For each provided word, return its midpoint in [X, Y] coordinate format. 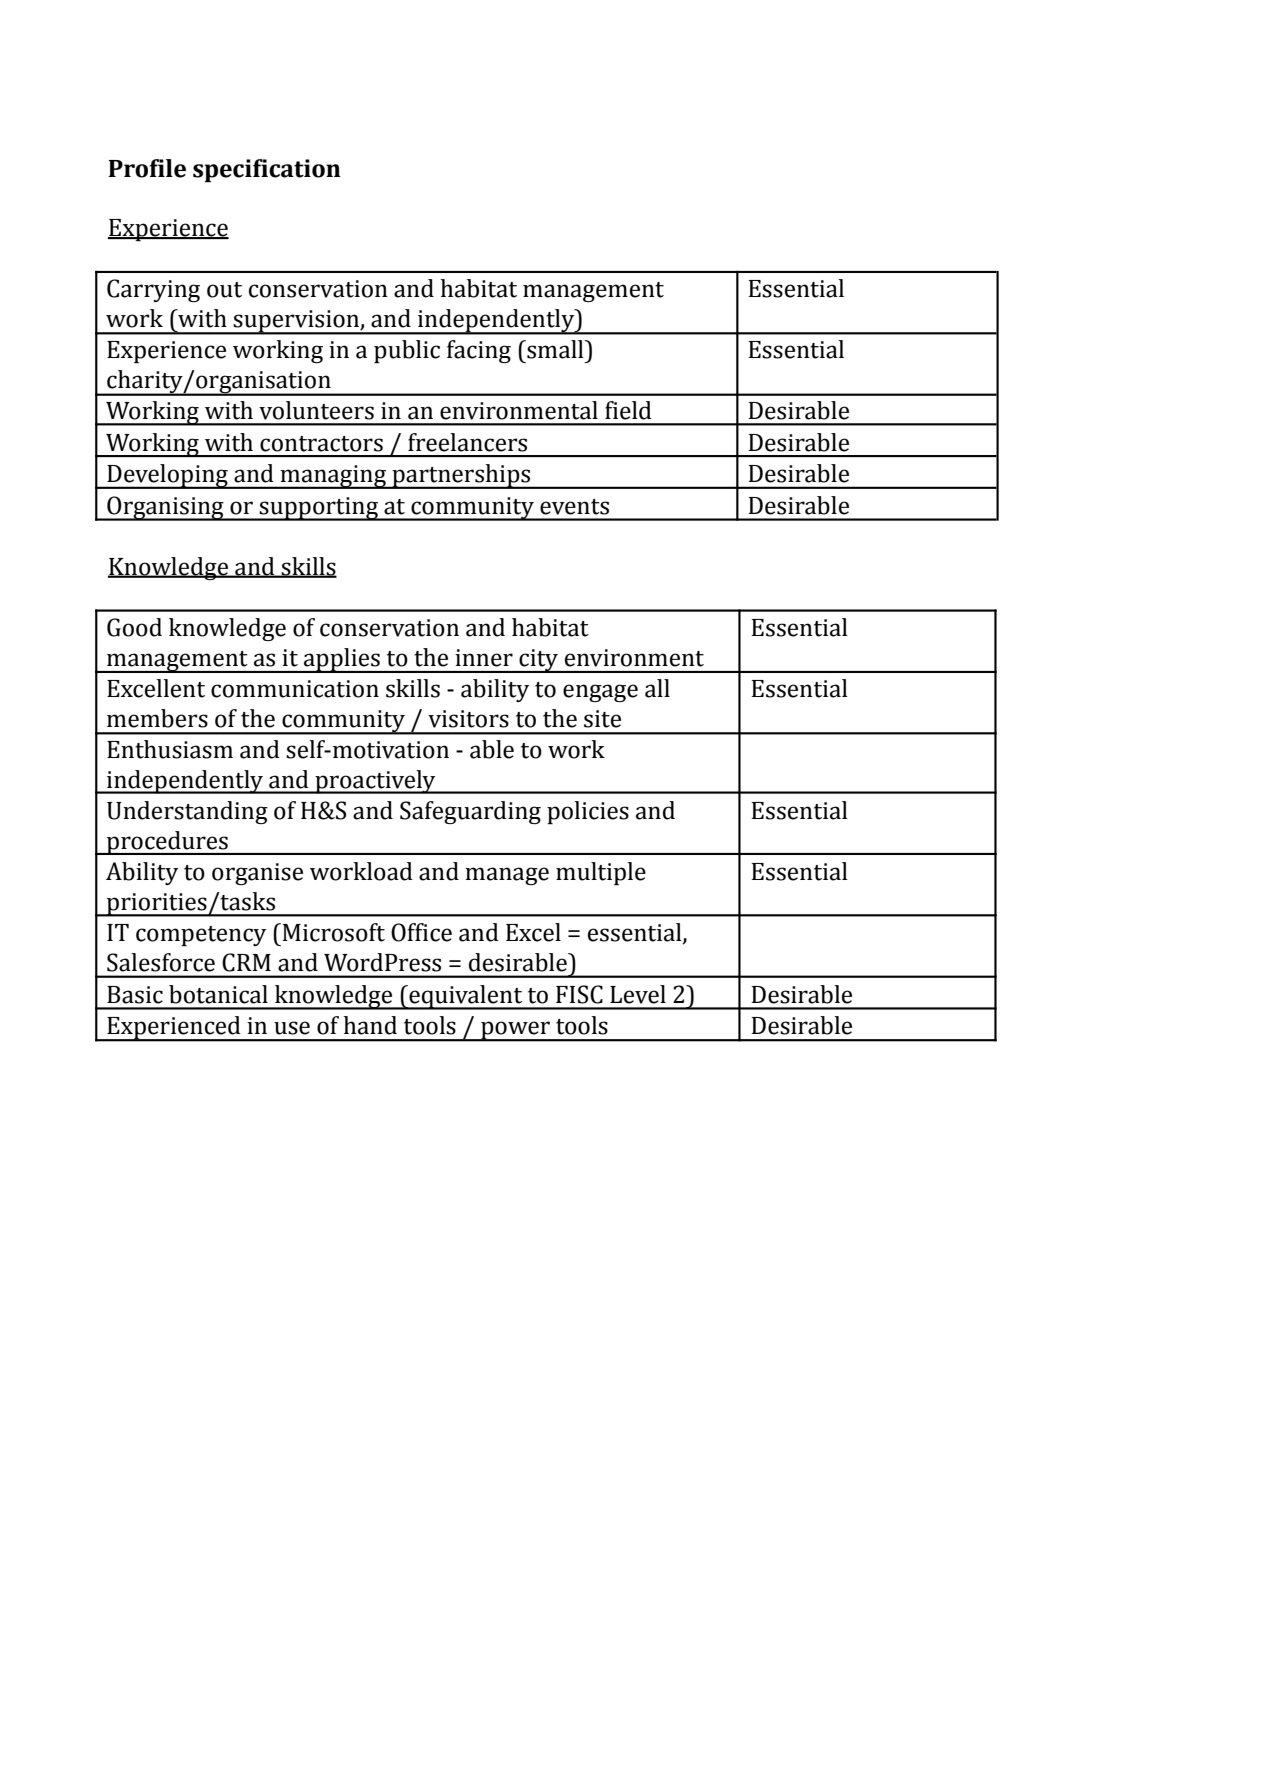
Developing [167, 476]
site [602, 719]
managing [333, 477]
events [574, 507]
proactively [375, 782]
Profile [147, 168]
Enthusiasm [170, 749]
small [555, 349]
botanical [218, 994]
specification [267, 170]
